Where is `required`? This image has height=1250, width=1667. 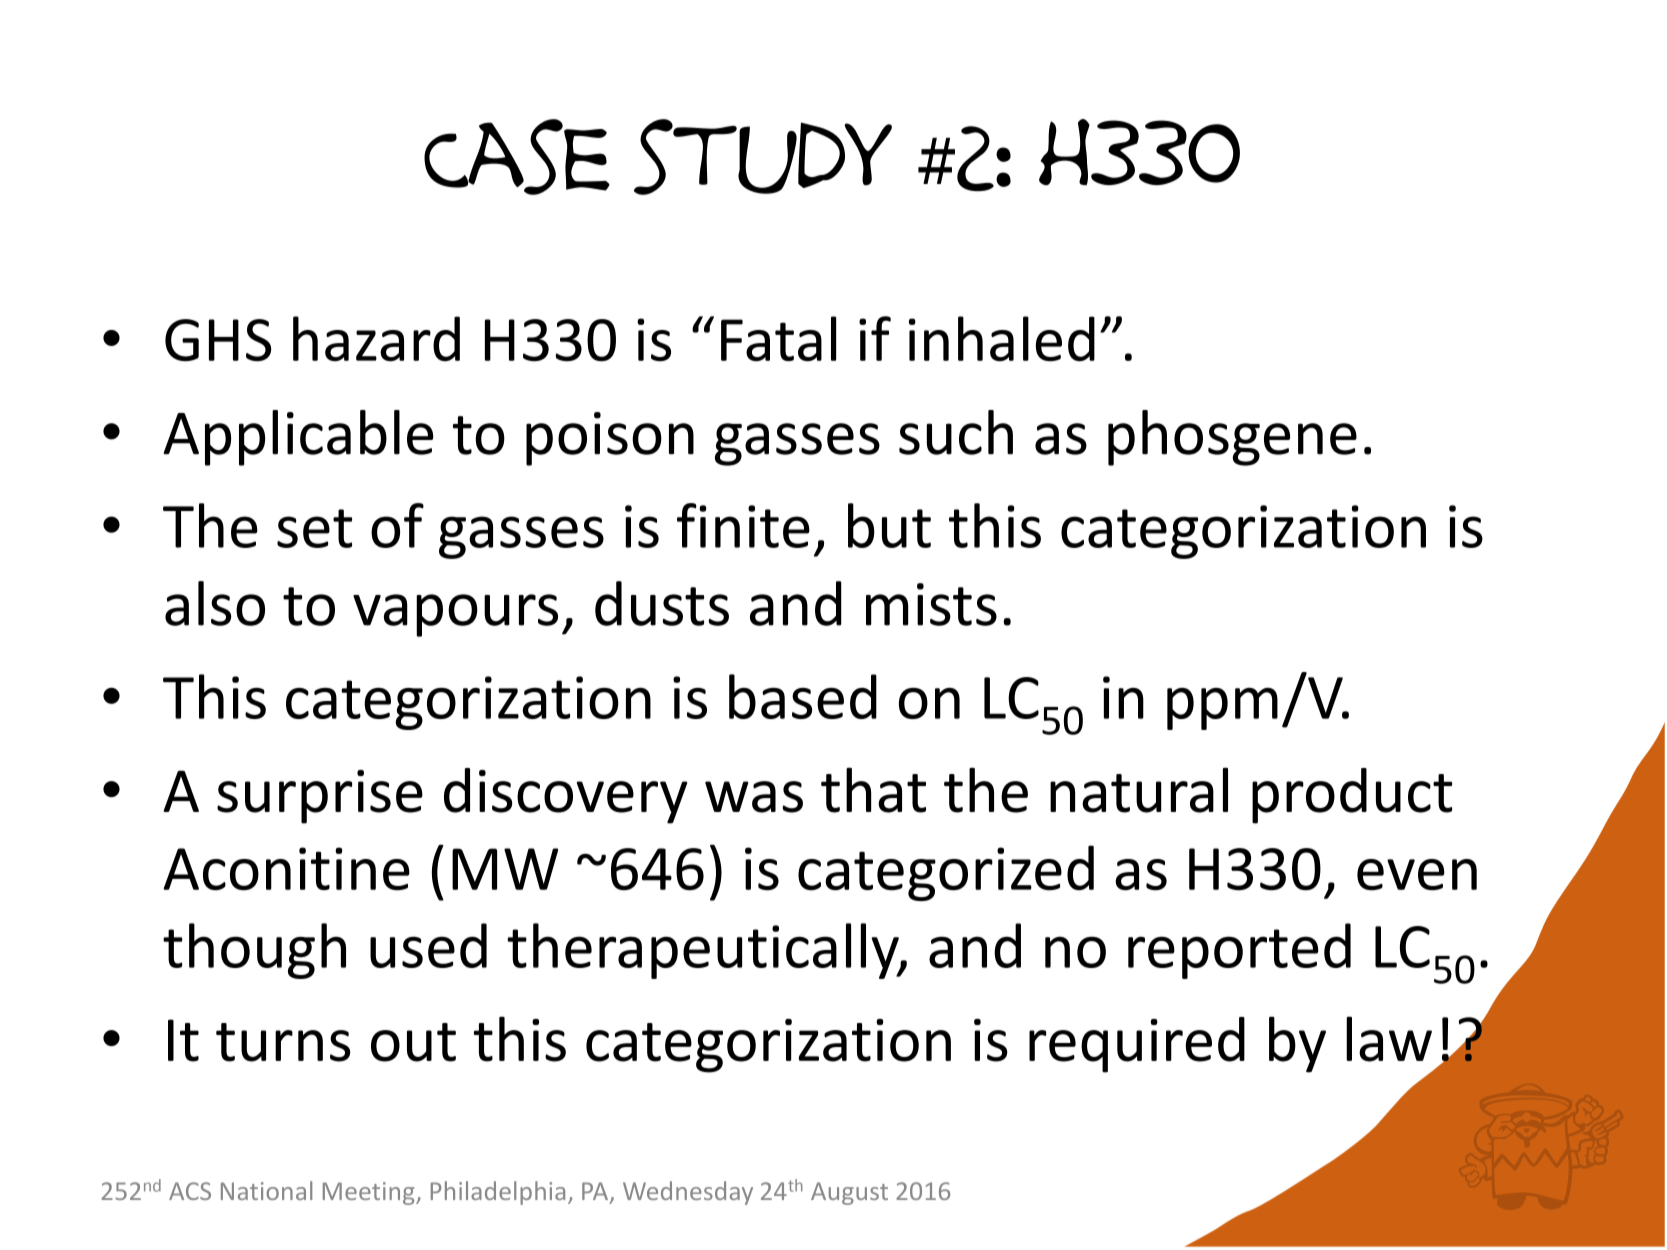 required is located at coordinates (1137, 1045).
